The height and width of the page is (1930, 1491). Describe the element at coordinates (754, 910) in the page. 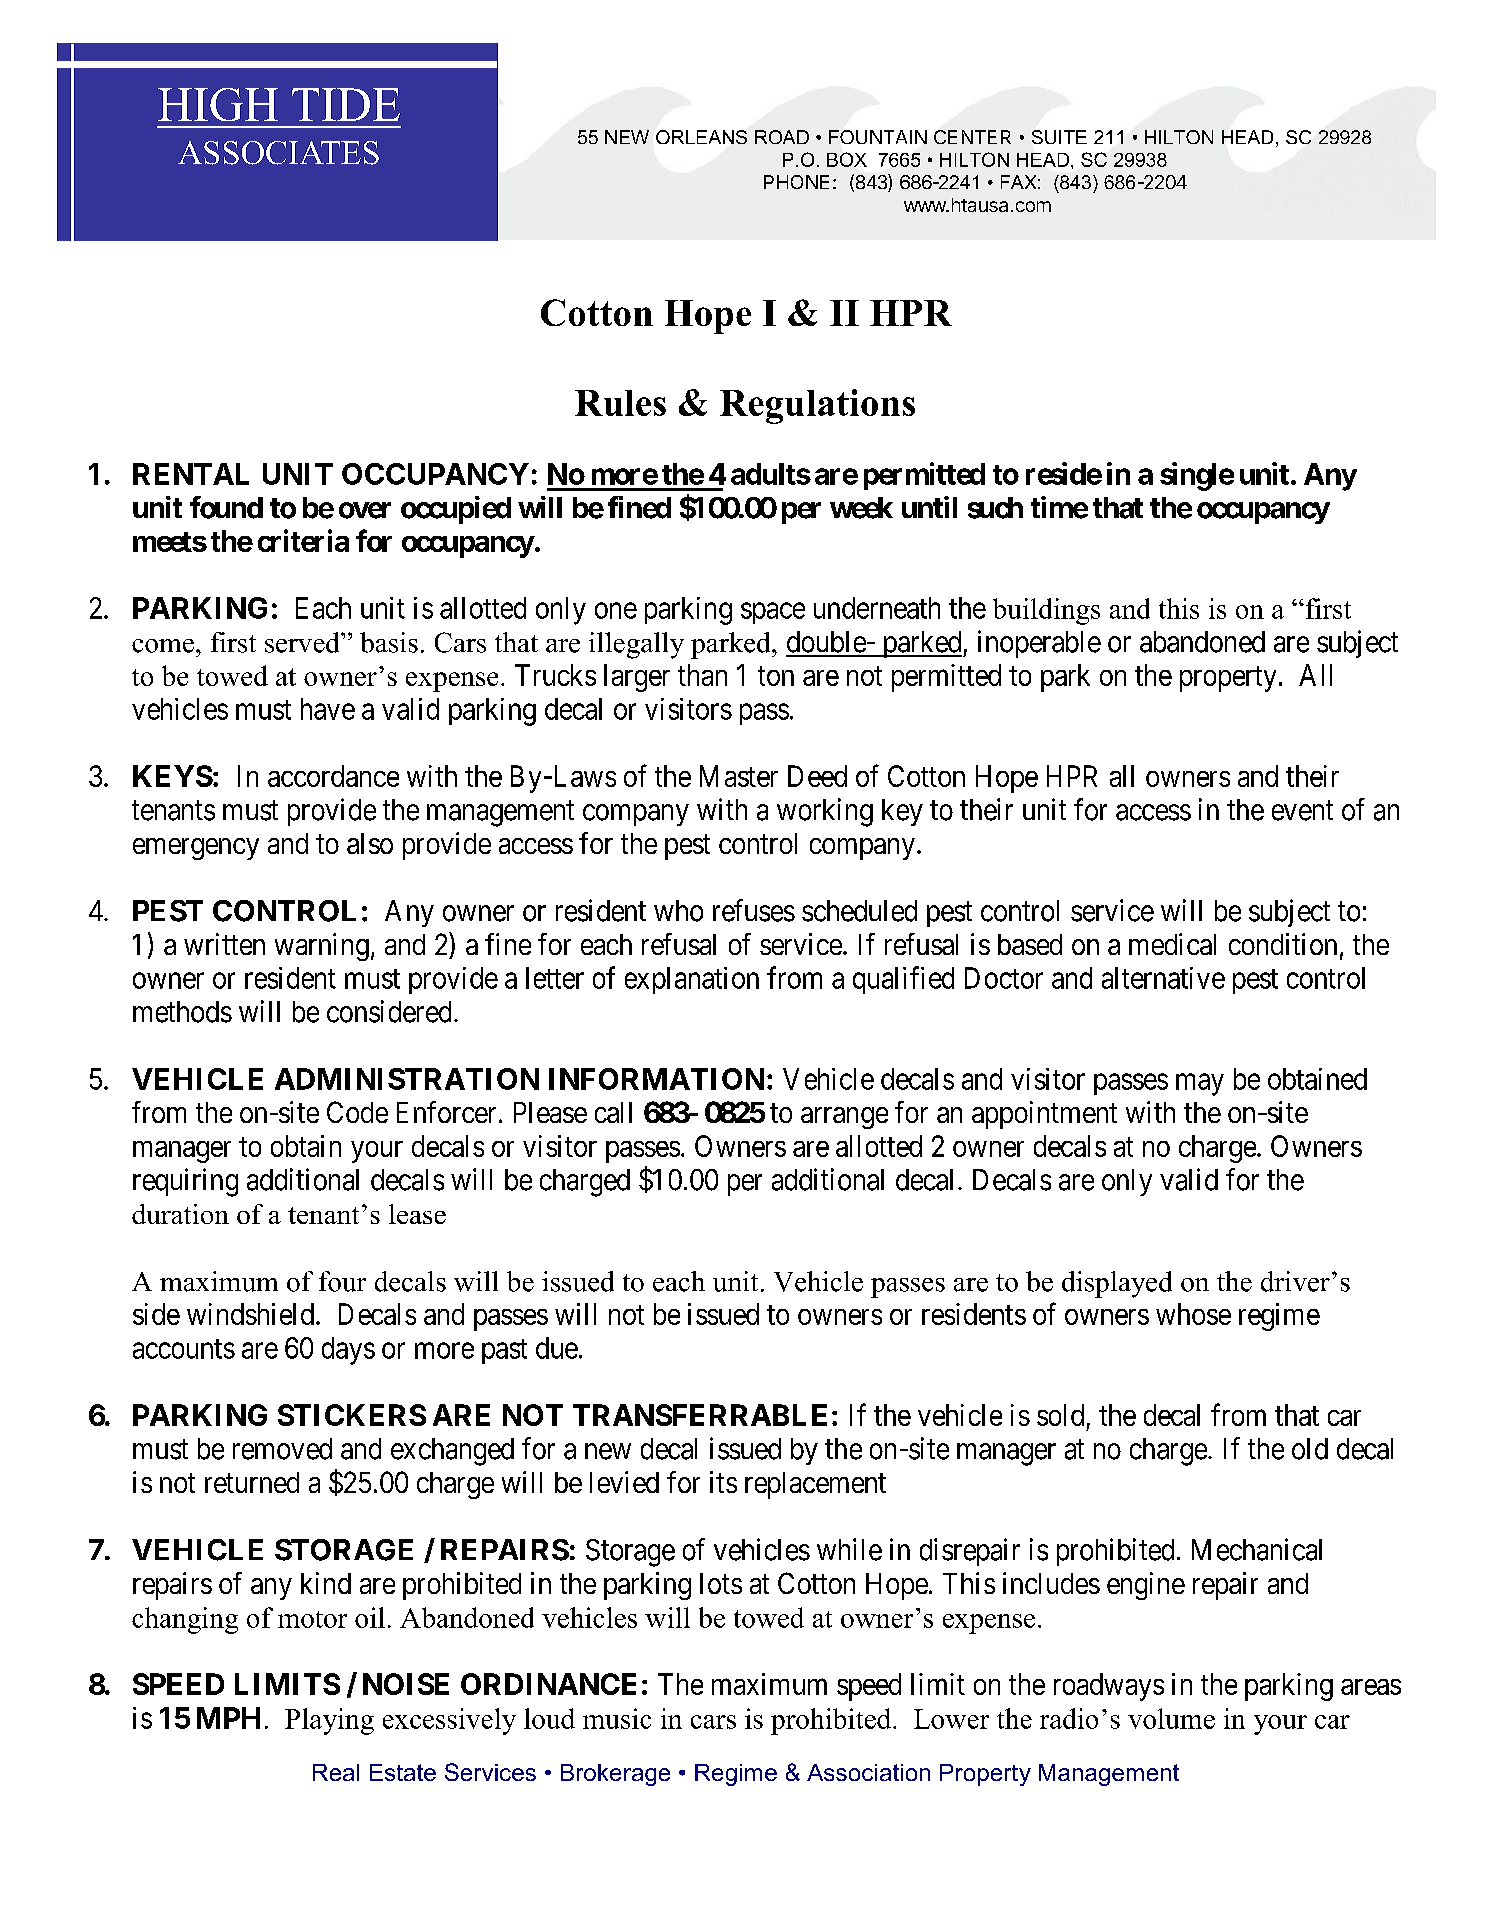

I see `refuses` at that location.
